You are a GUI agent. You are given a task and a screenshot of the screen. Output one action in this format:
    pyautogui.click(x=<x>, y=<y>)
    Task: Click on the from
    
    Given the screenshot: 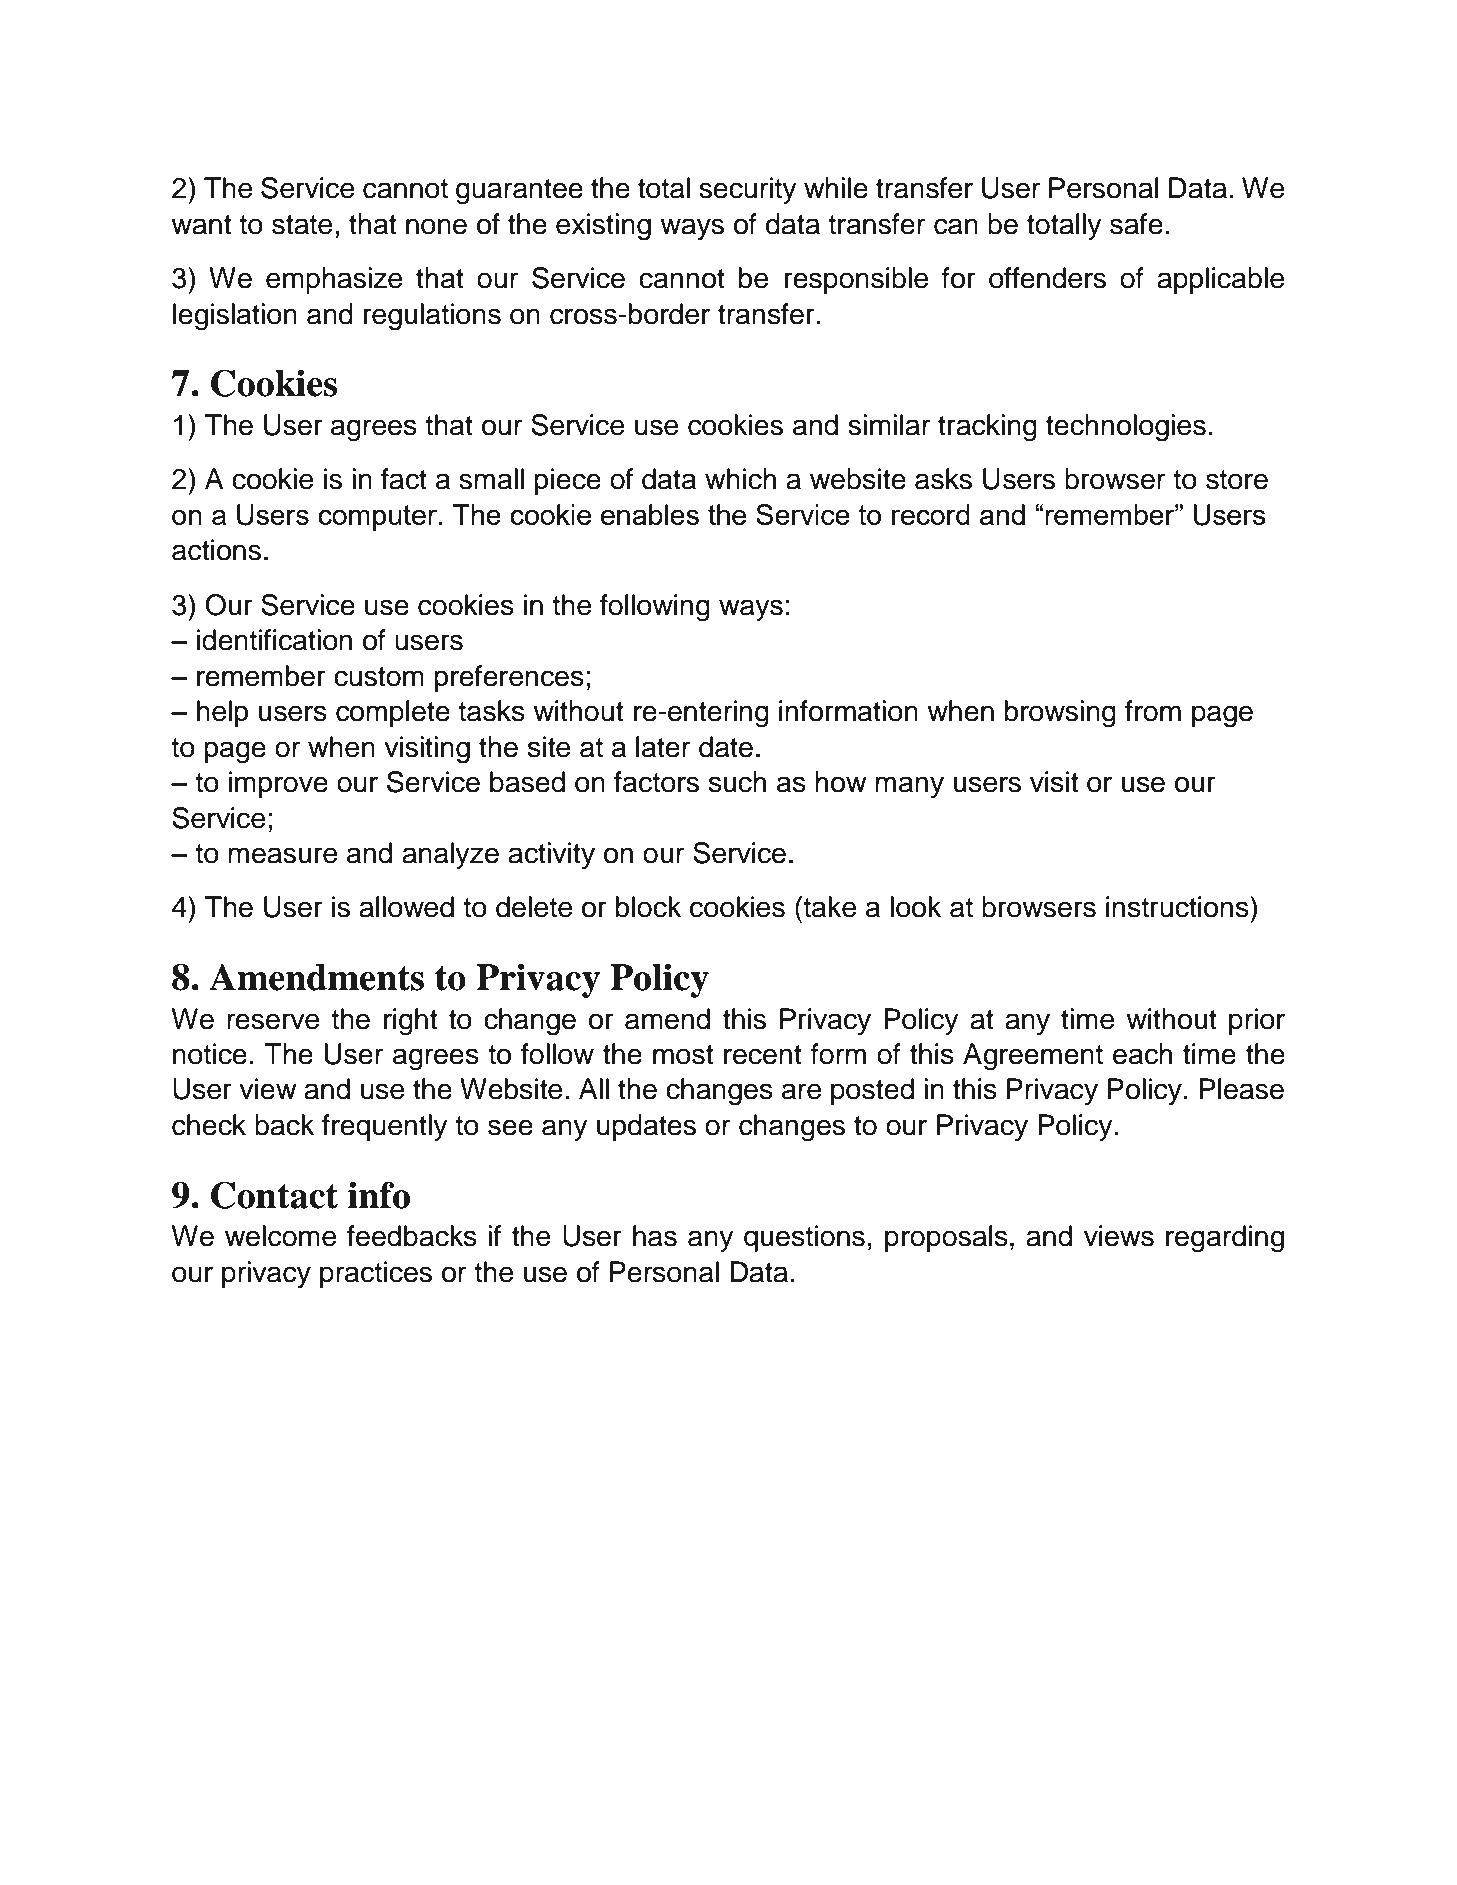 What is the action you would take?
    pyautogui.click(x=1153, y=711)
